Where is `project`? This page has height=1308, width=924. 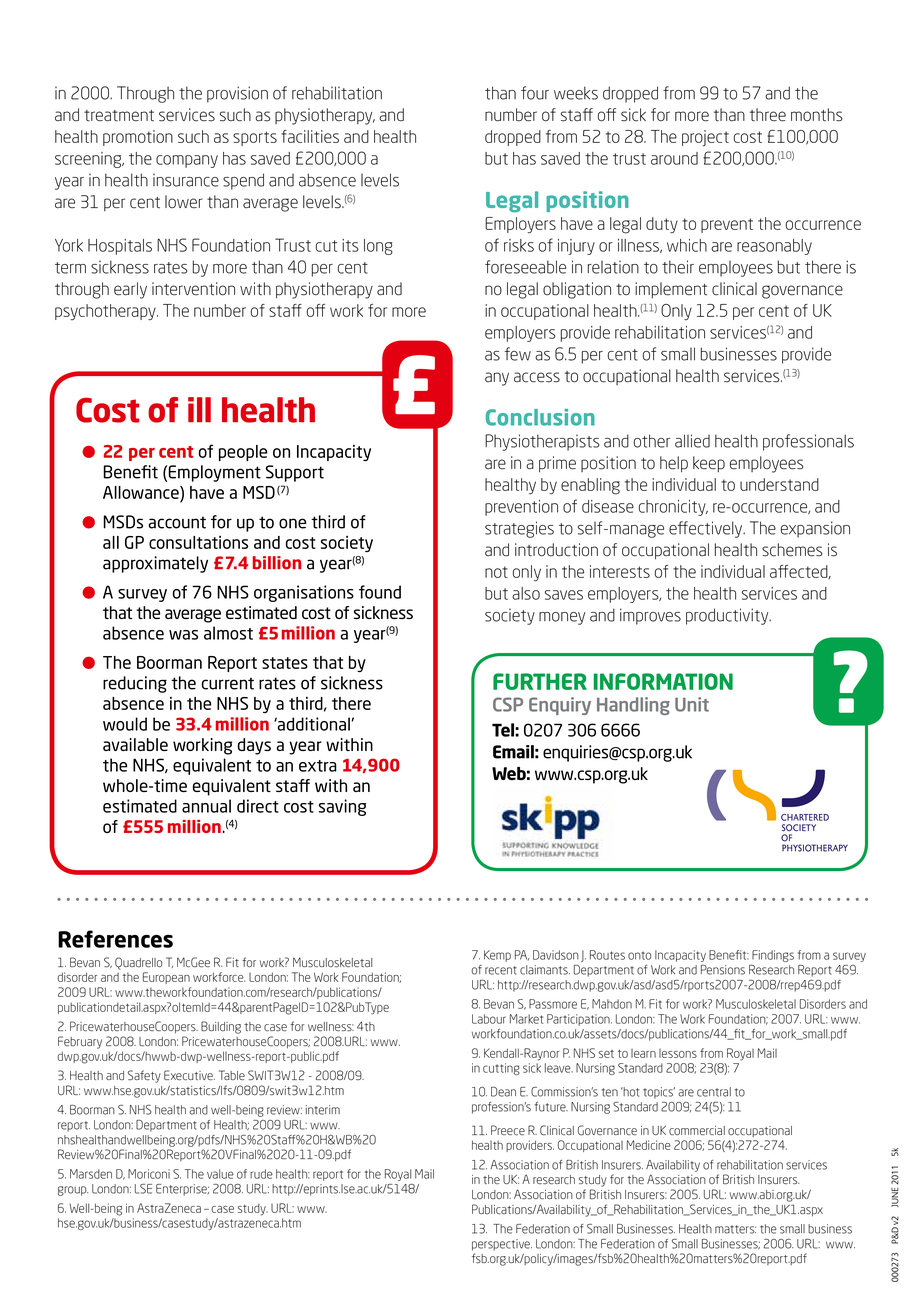
project is located at coordinates (705, 138).
